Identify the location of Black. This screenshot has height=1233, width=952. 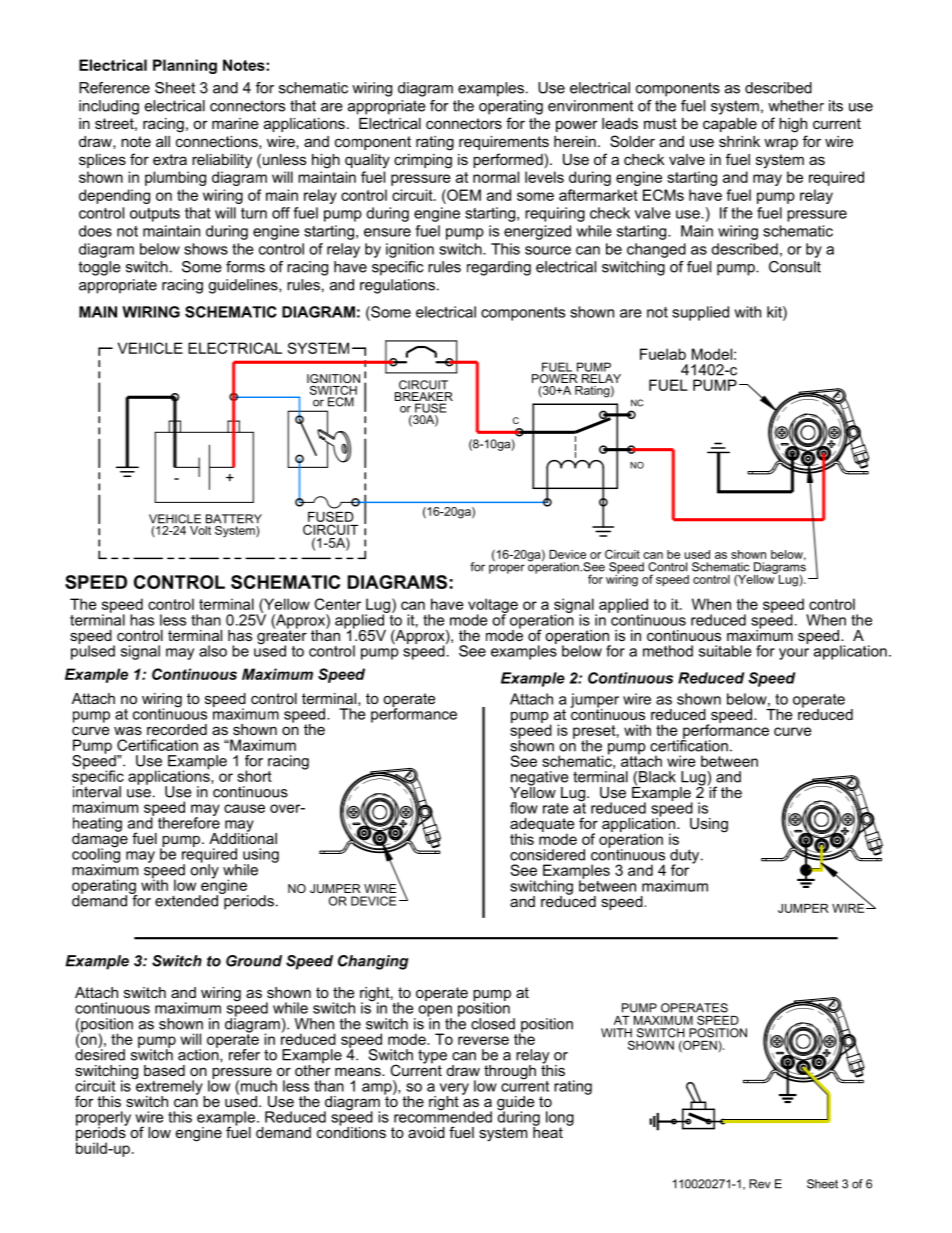
(657, 777).
